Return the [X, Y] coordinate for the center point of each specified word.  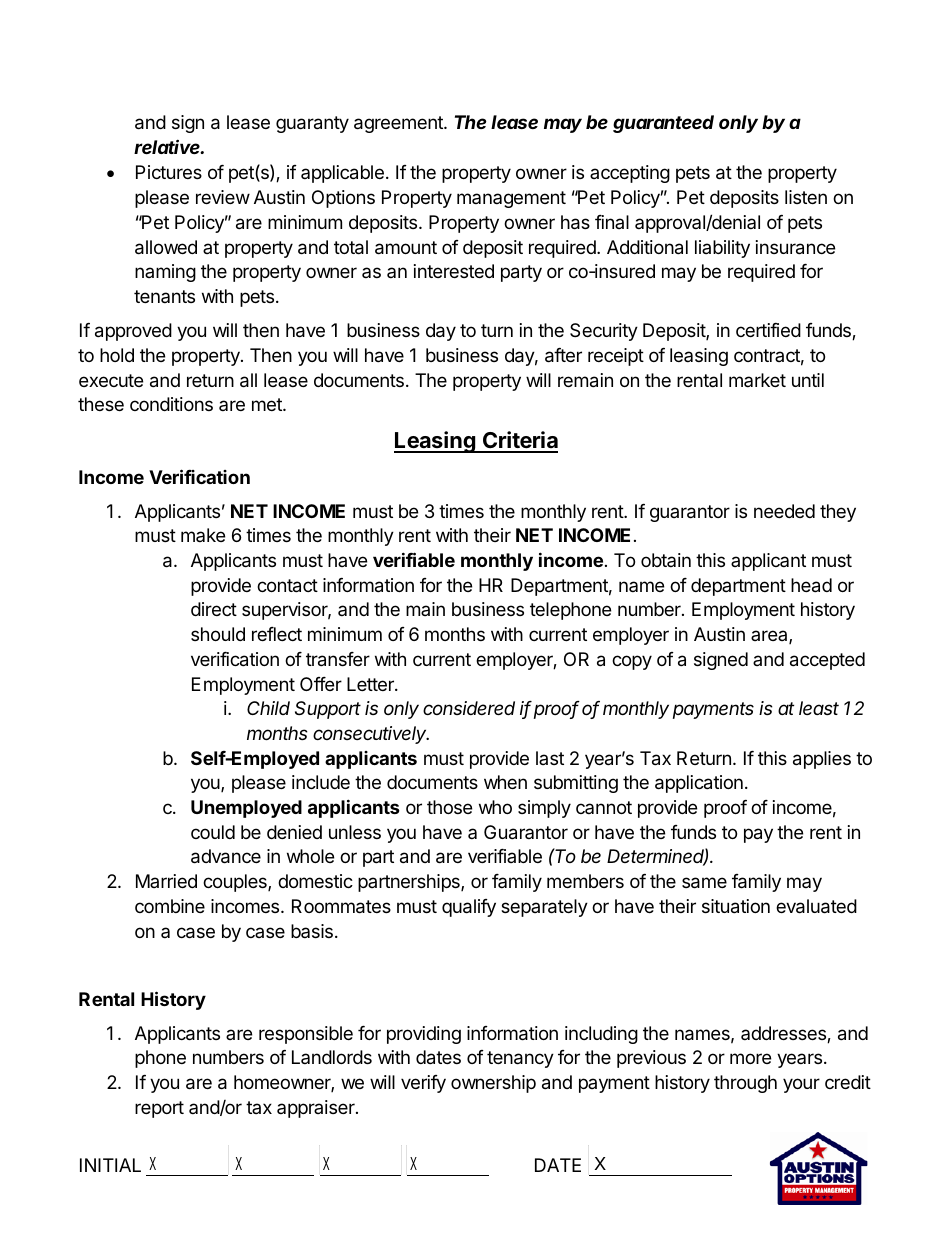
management [511, 199]
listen [806, 197]
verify [423, 1084]
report [159, 1109]
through [745, 1084]
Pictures [169, 172]
